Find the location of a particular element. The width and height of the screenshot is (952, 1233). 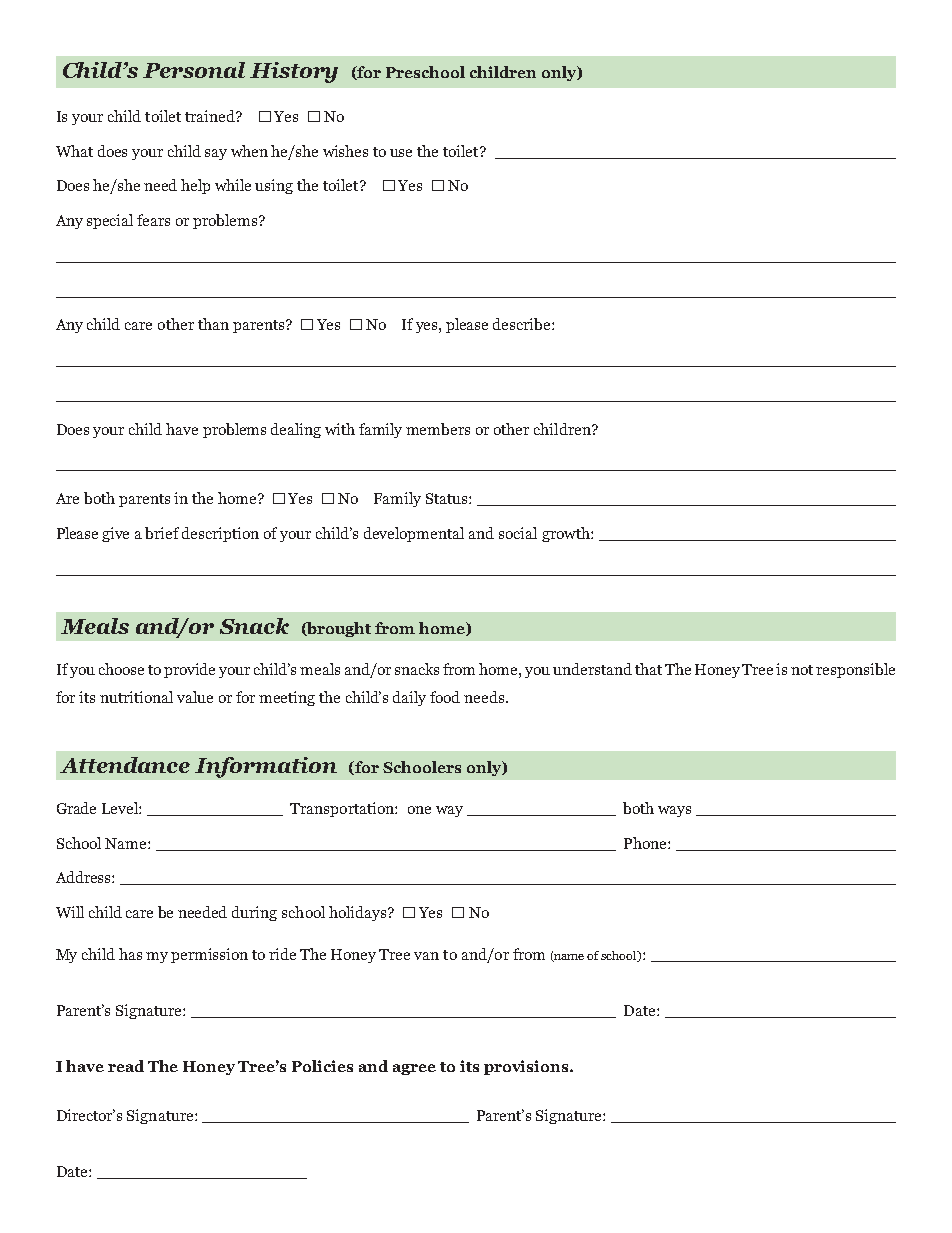

read is located at coordinates (126, 1066).
